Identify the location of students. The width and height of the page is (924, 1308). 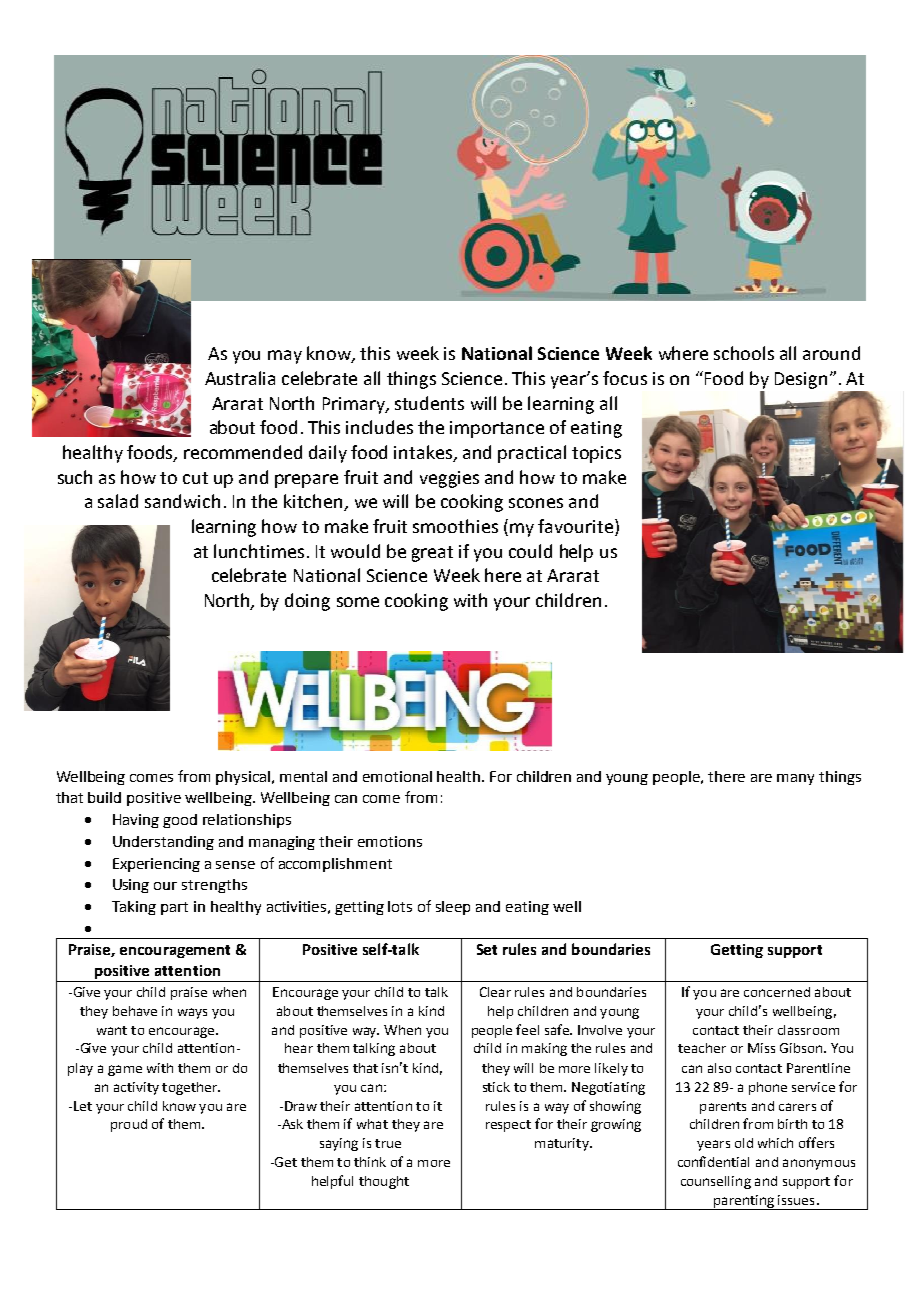
(429, 403).
